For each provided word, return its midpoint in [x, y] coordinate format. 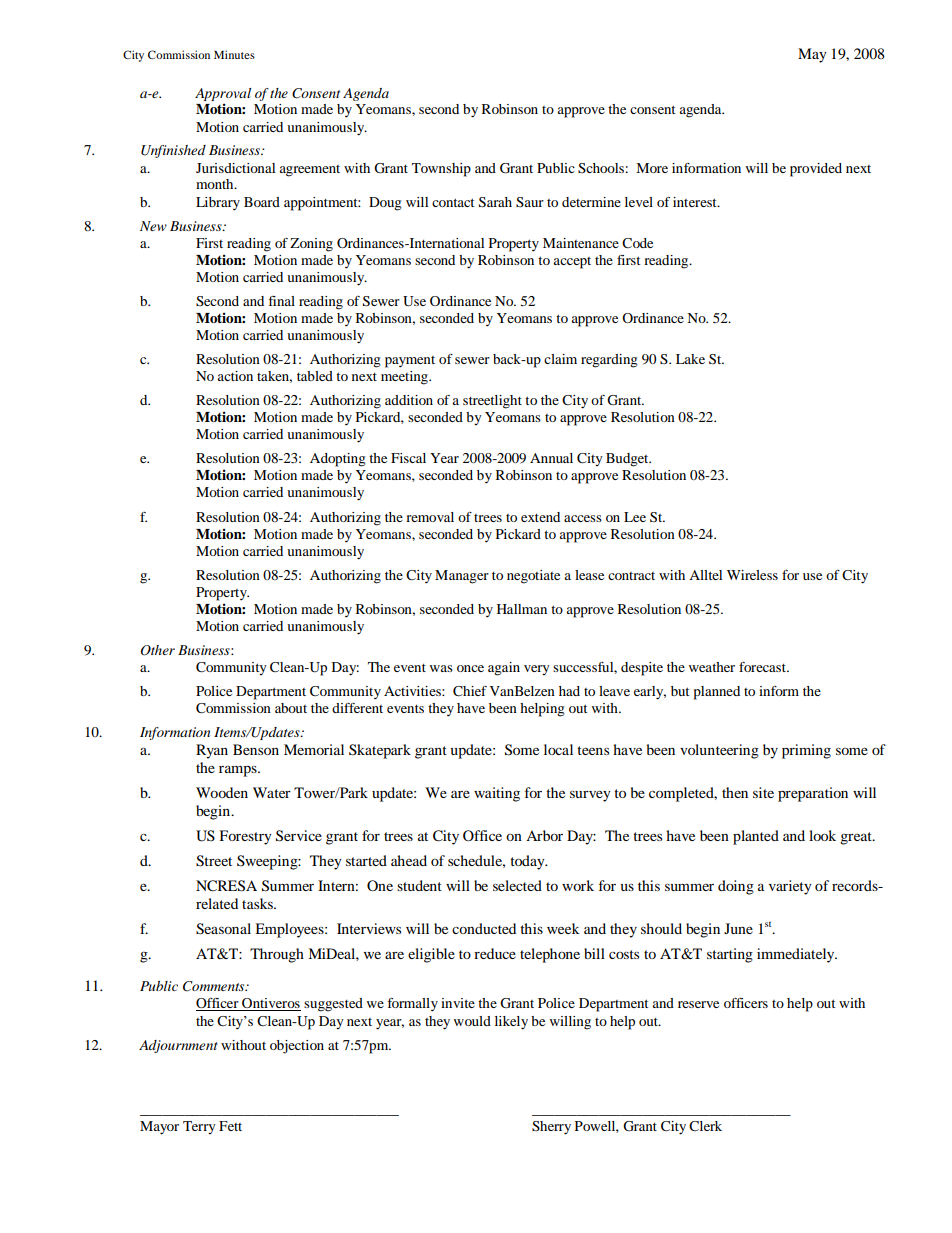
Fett [230, 1126]
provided [816, 170]
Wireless [752, 575]
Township [441, 170]
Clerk [705, 1126]
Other [157, 650]
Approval [223, 94]
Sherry [551, 1128]
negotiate [533, 577]
